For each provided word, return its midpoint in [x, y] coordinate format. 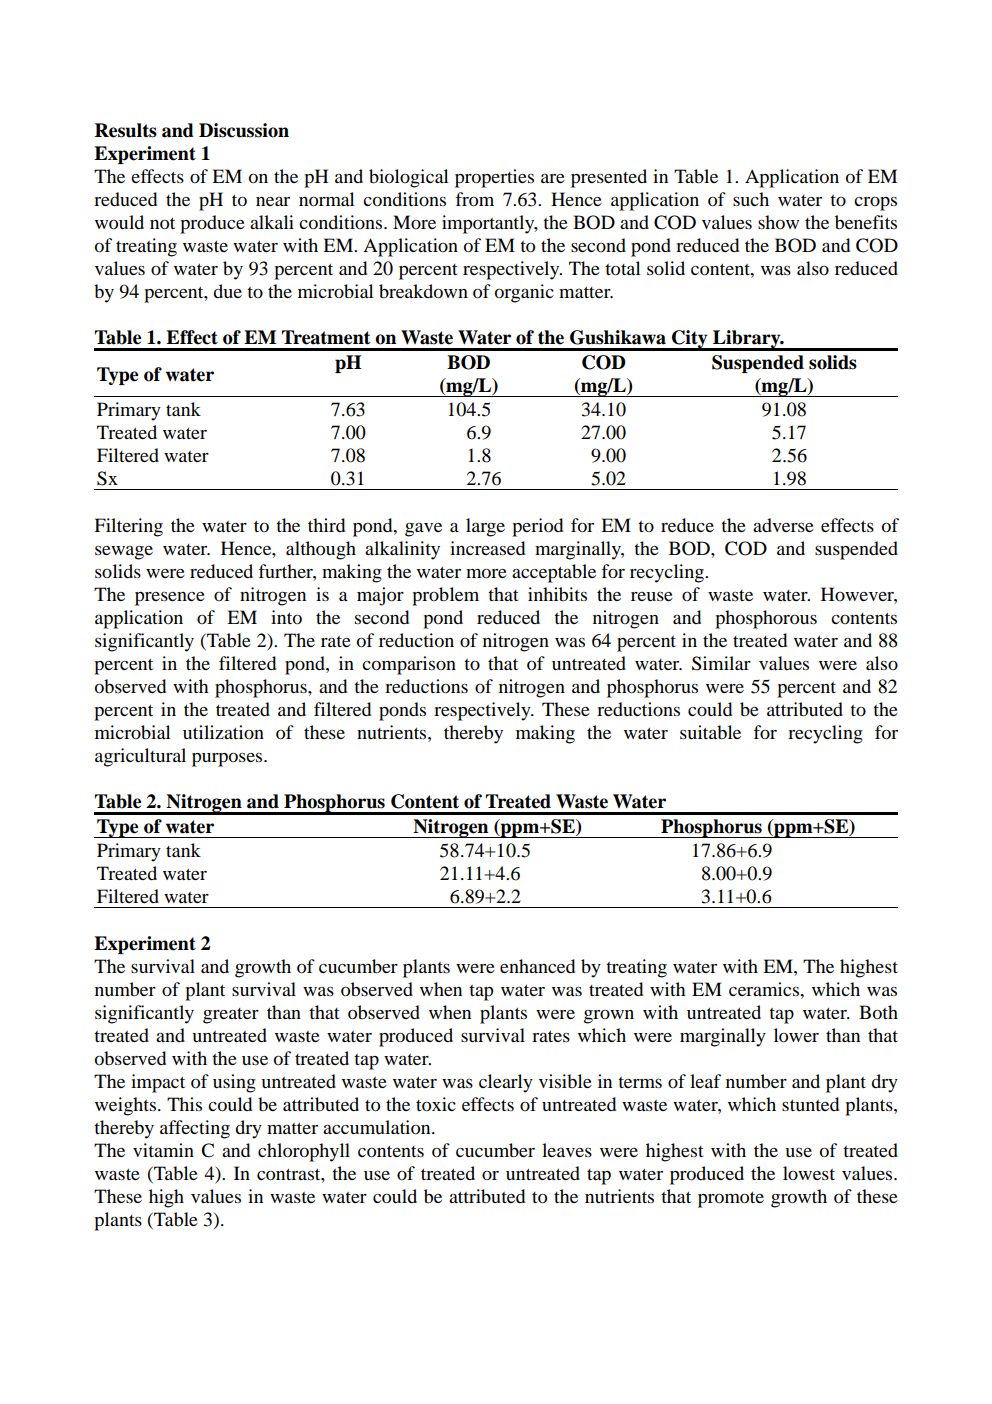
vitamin [163, 1150]
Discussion [244, 130]
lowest [809, 1173]
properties [494, 178]
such [751, 199]
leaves [567, 1150]
